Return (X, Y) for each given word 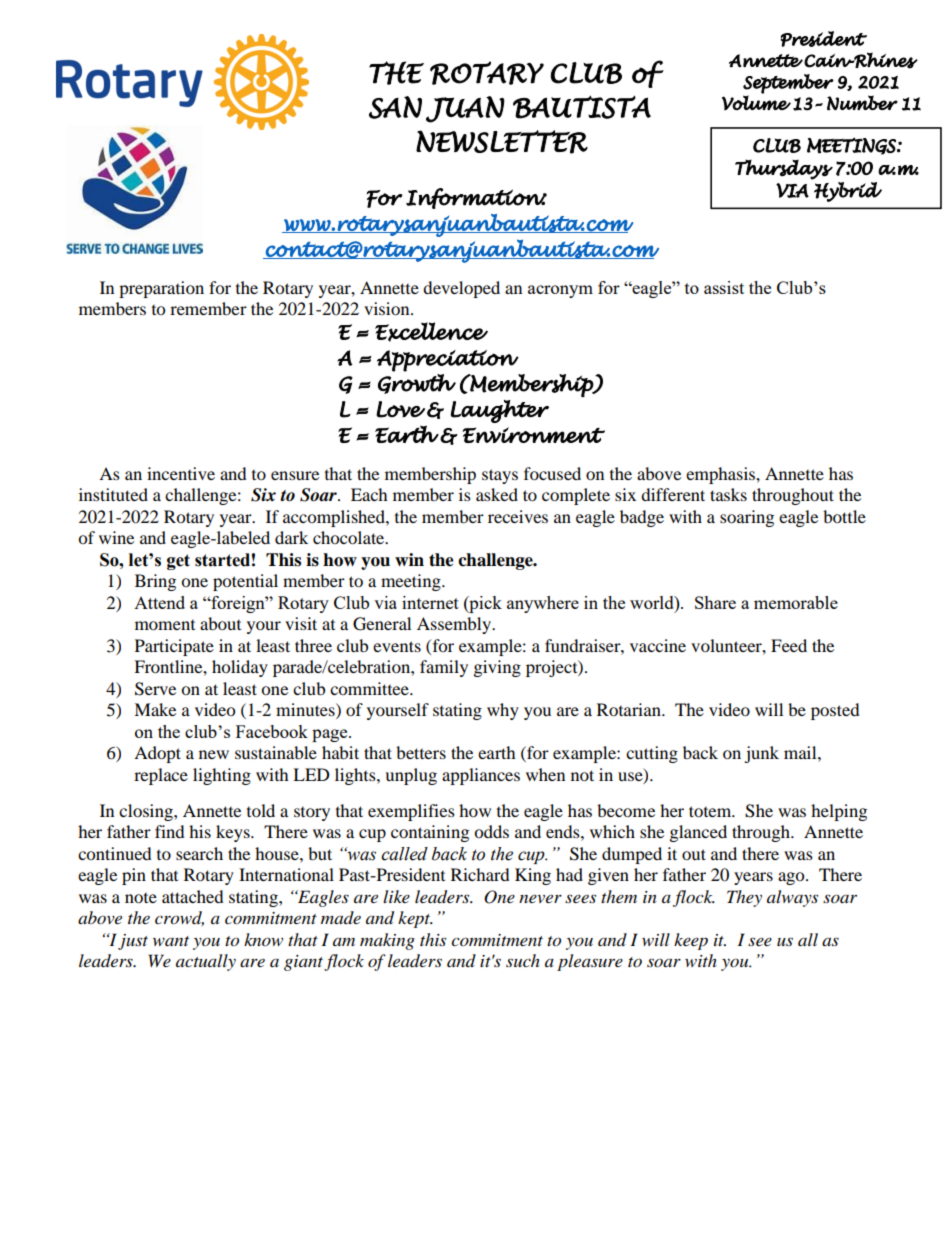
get (178, 562)
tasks (728, 494)
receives (518, 516)
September (788, 84)
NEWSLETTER (502, 142)
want (171, 941)
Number (862, 103)
